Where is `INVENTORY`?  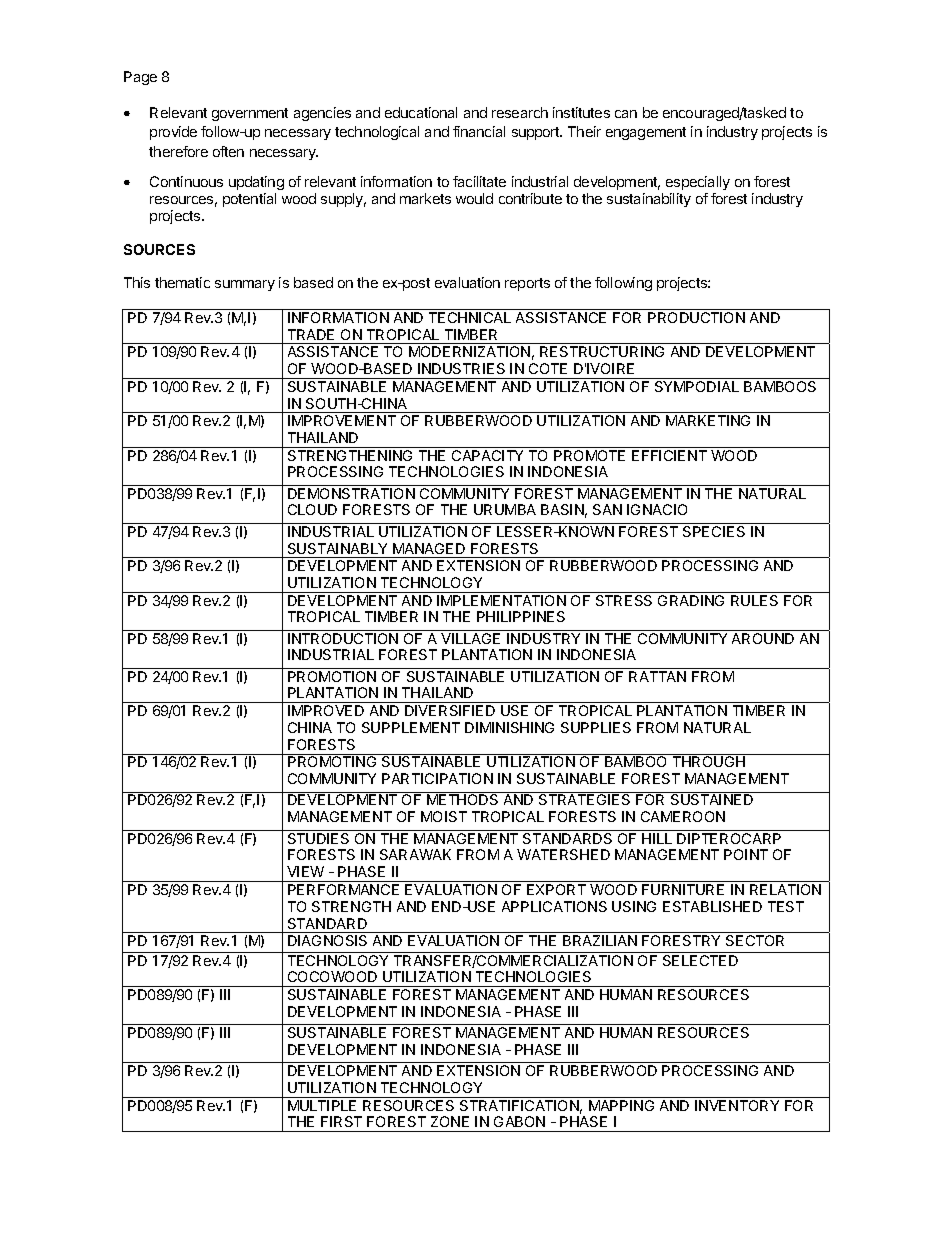 INVENTORY is located at coordinates (737, 1105).
